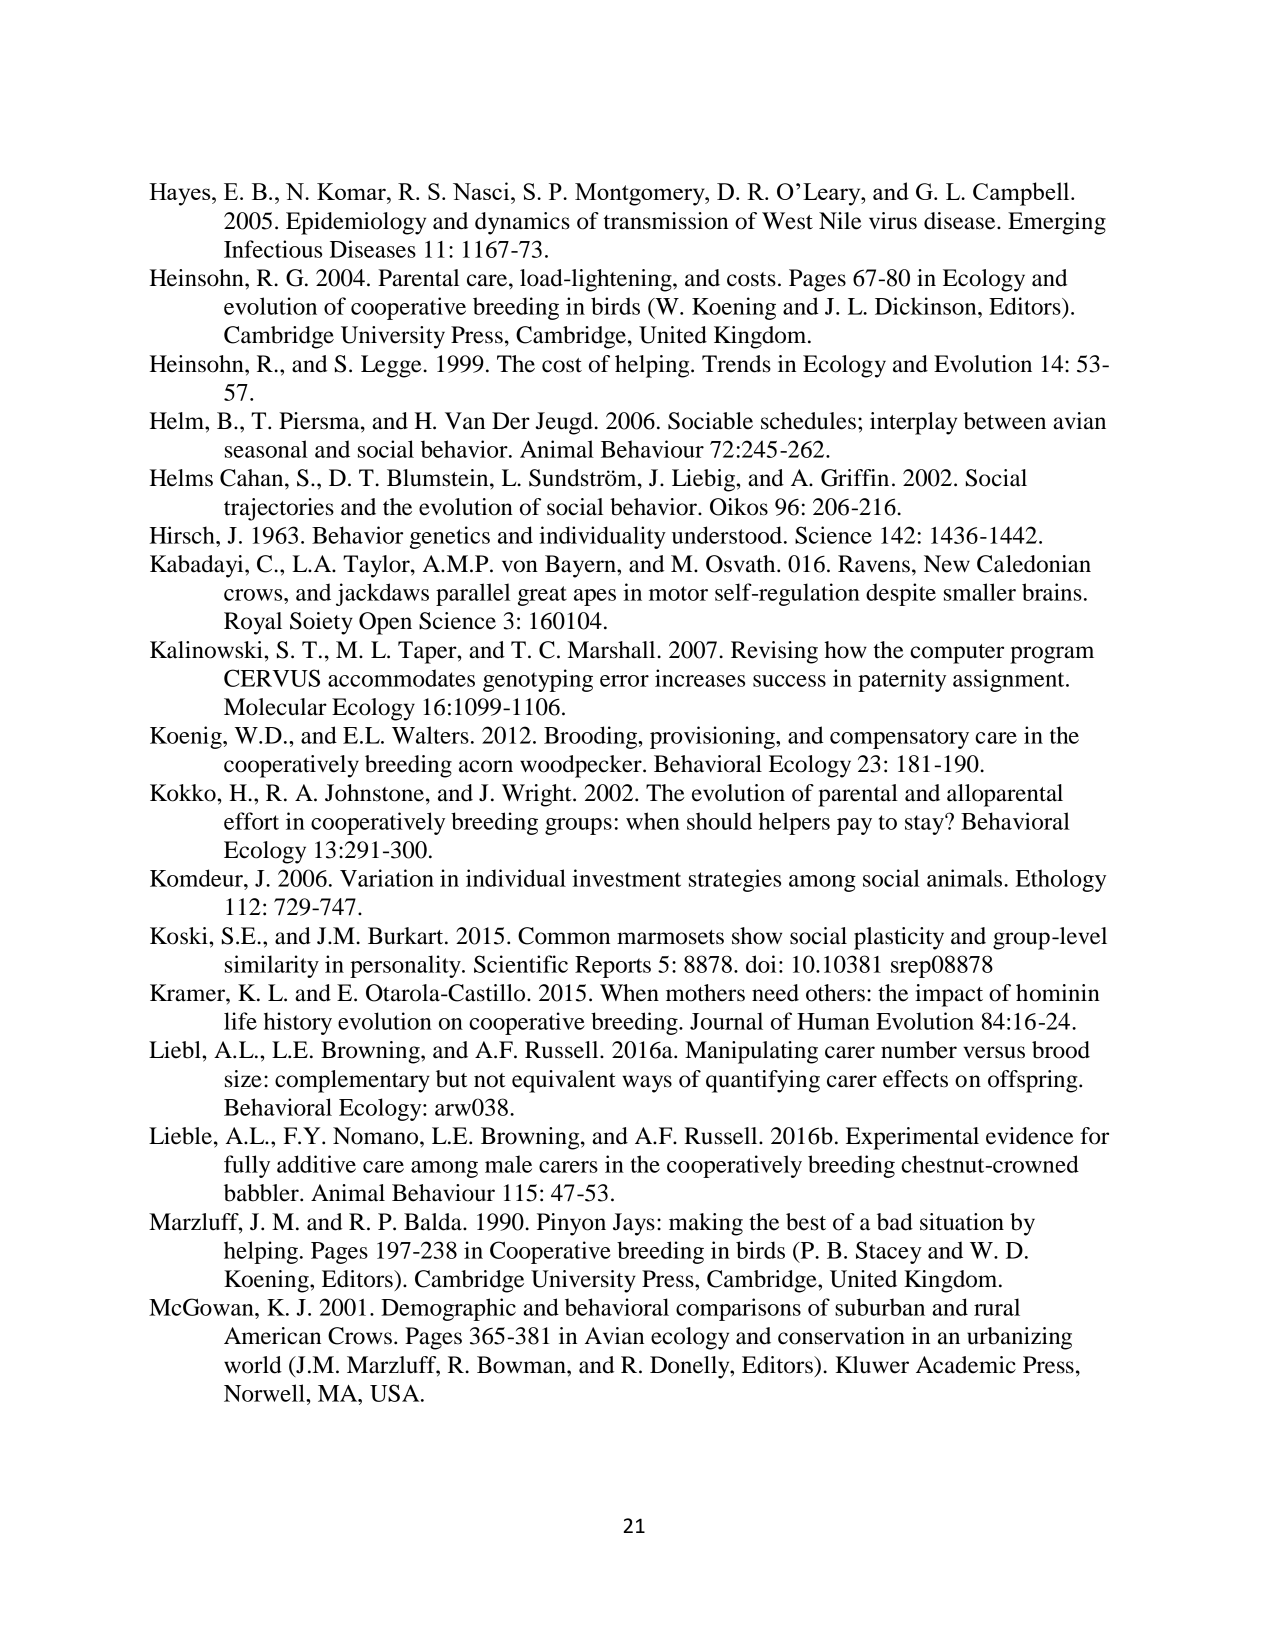 Image resolution: width=1268 pixels, height=1641 pixels. I want to click on virus, so click(893, 221).
